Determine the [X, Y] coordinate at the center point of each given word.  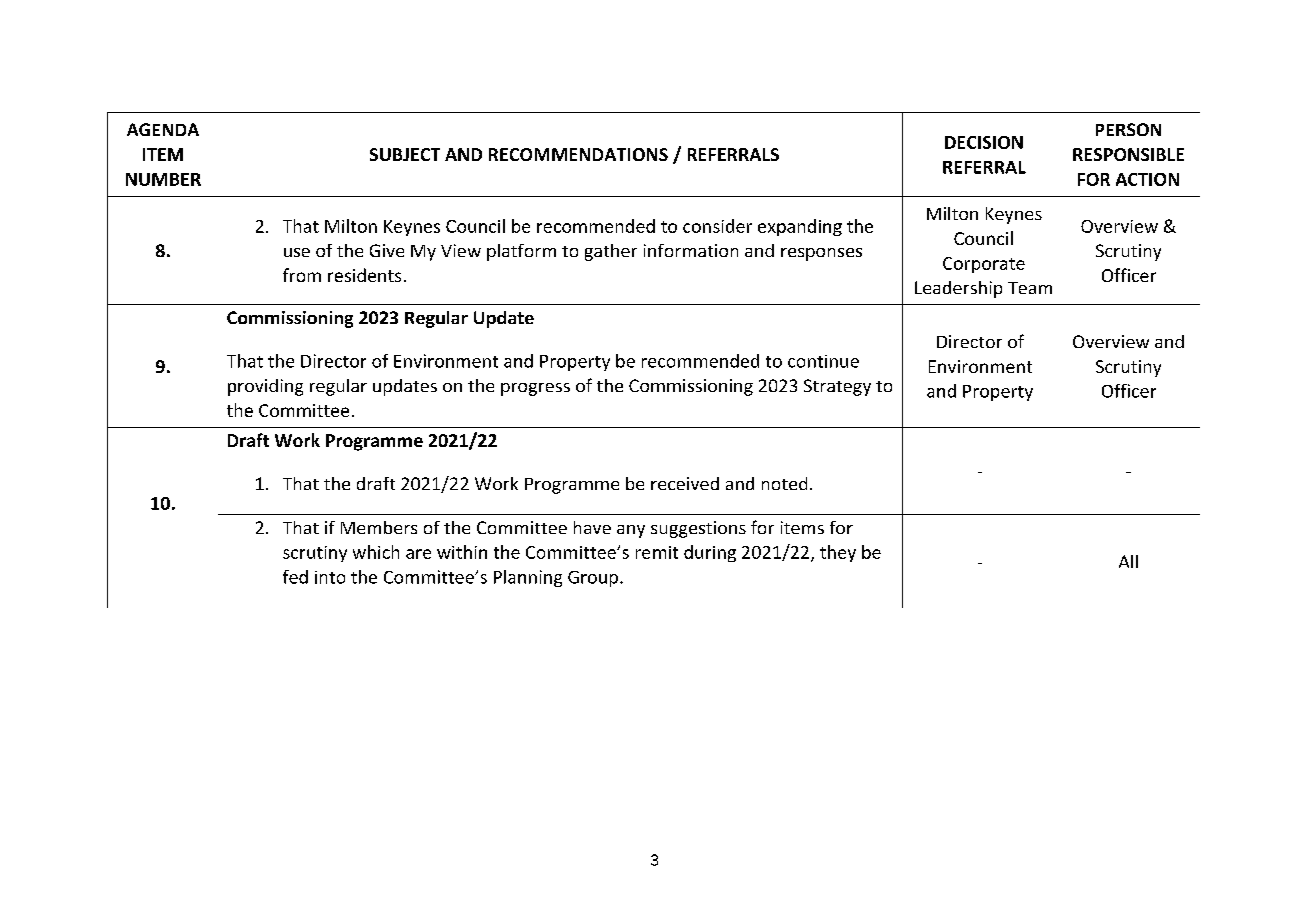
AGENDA [163, 129]
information [691, 250]
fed [295, 577]
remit [657, 552]
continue [823, 361]
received [685, 483]
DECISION [984, 142]
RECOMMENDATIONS [578, 154]
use [297, 252]
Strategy [837, 387]
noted [784, 483]
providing [265, 387]
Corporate [984, 265]
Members [379, 527]
